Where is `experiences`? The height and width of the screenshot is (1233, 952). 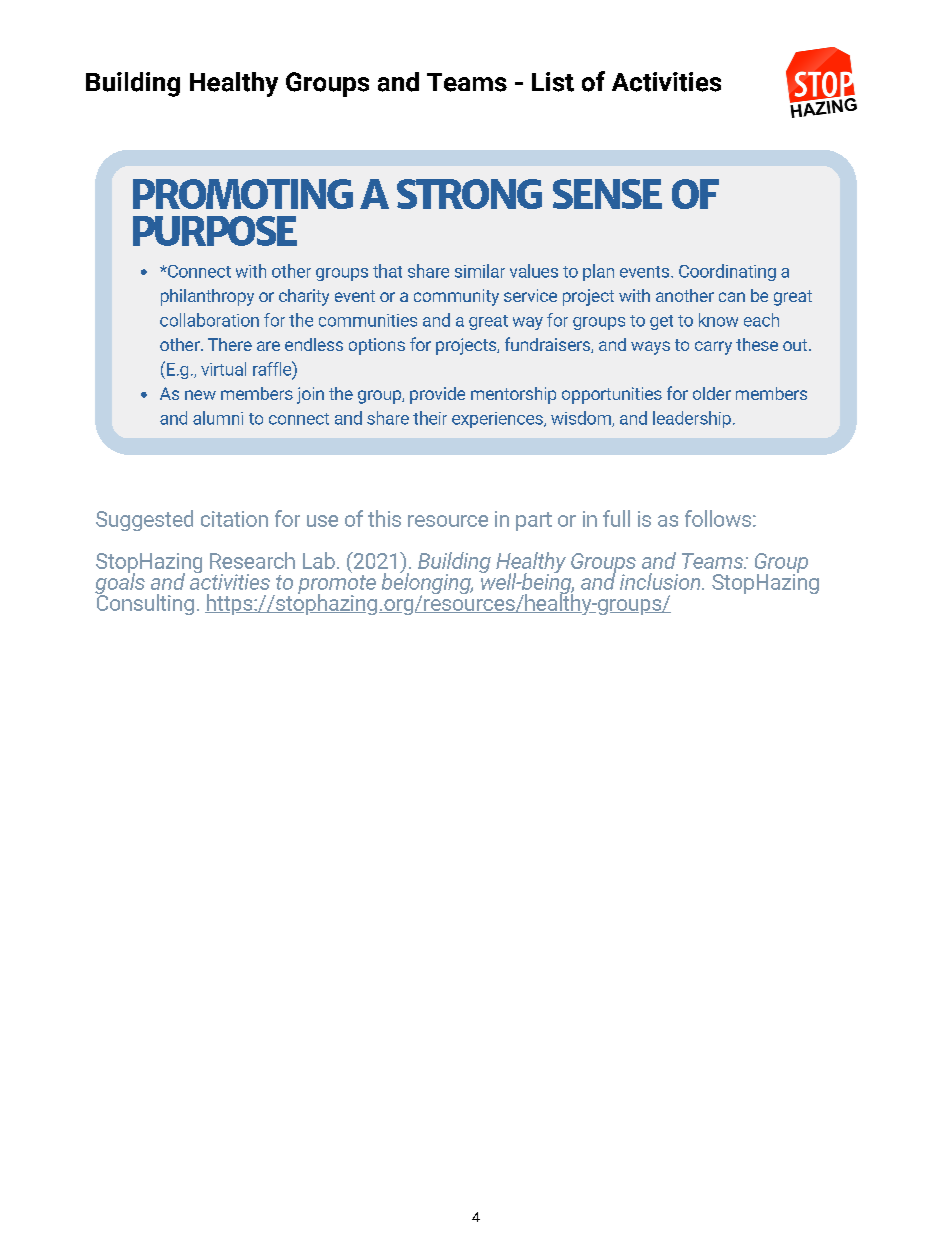
experiences is located at coordinates (498, 420).
